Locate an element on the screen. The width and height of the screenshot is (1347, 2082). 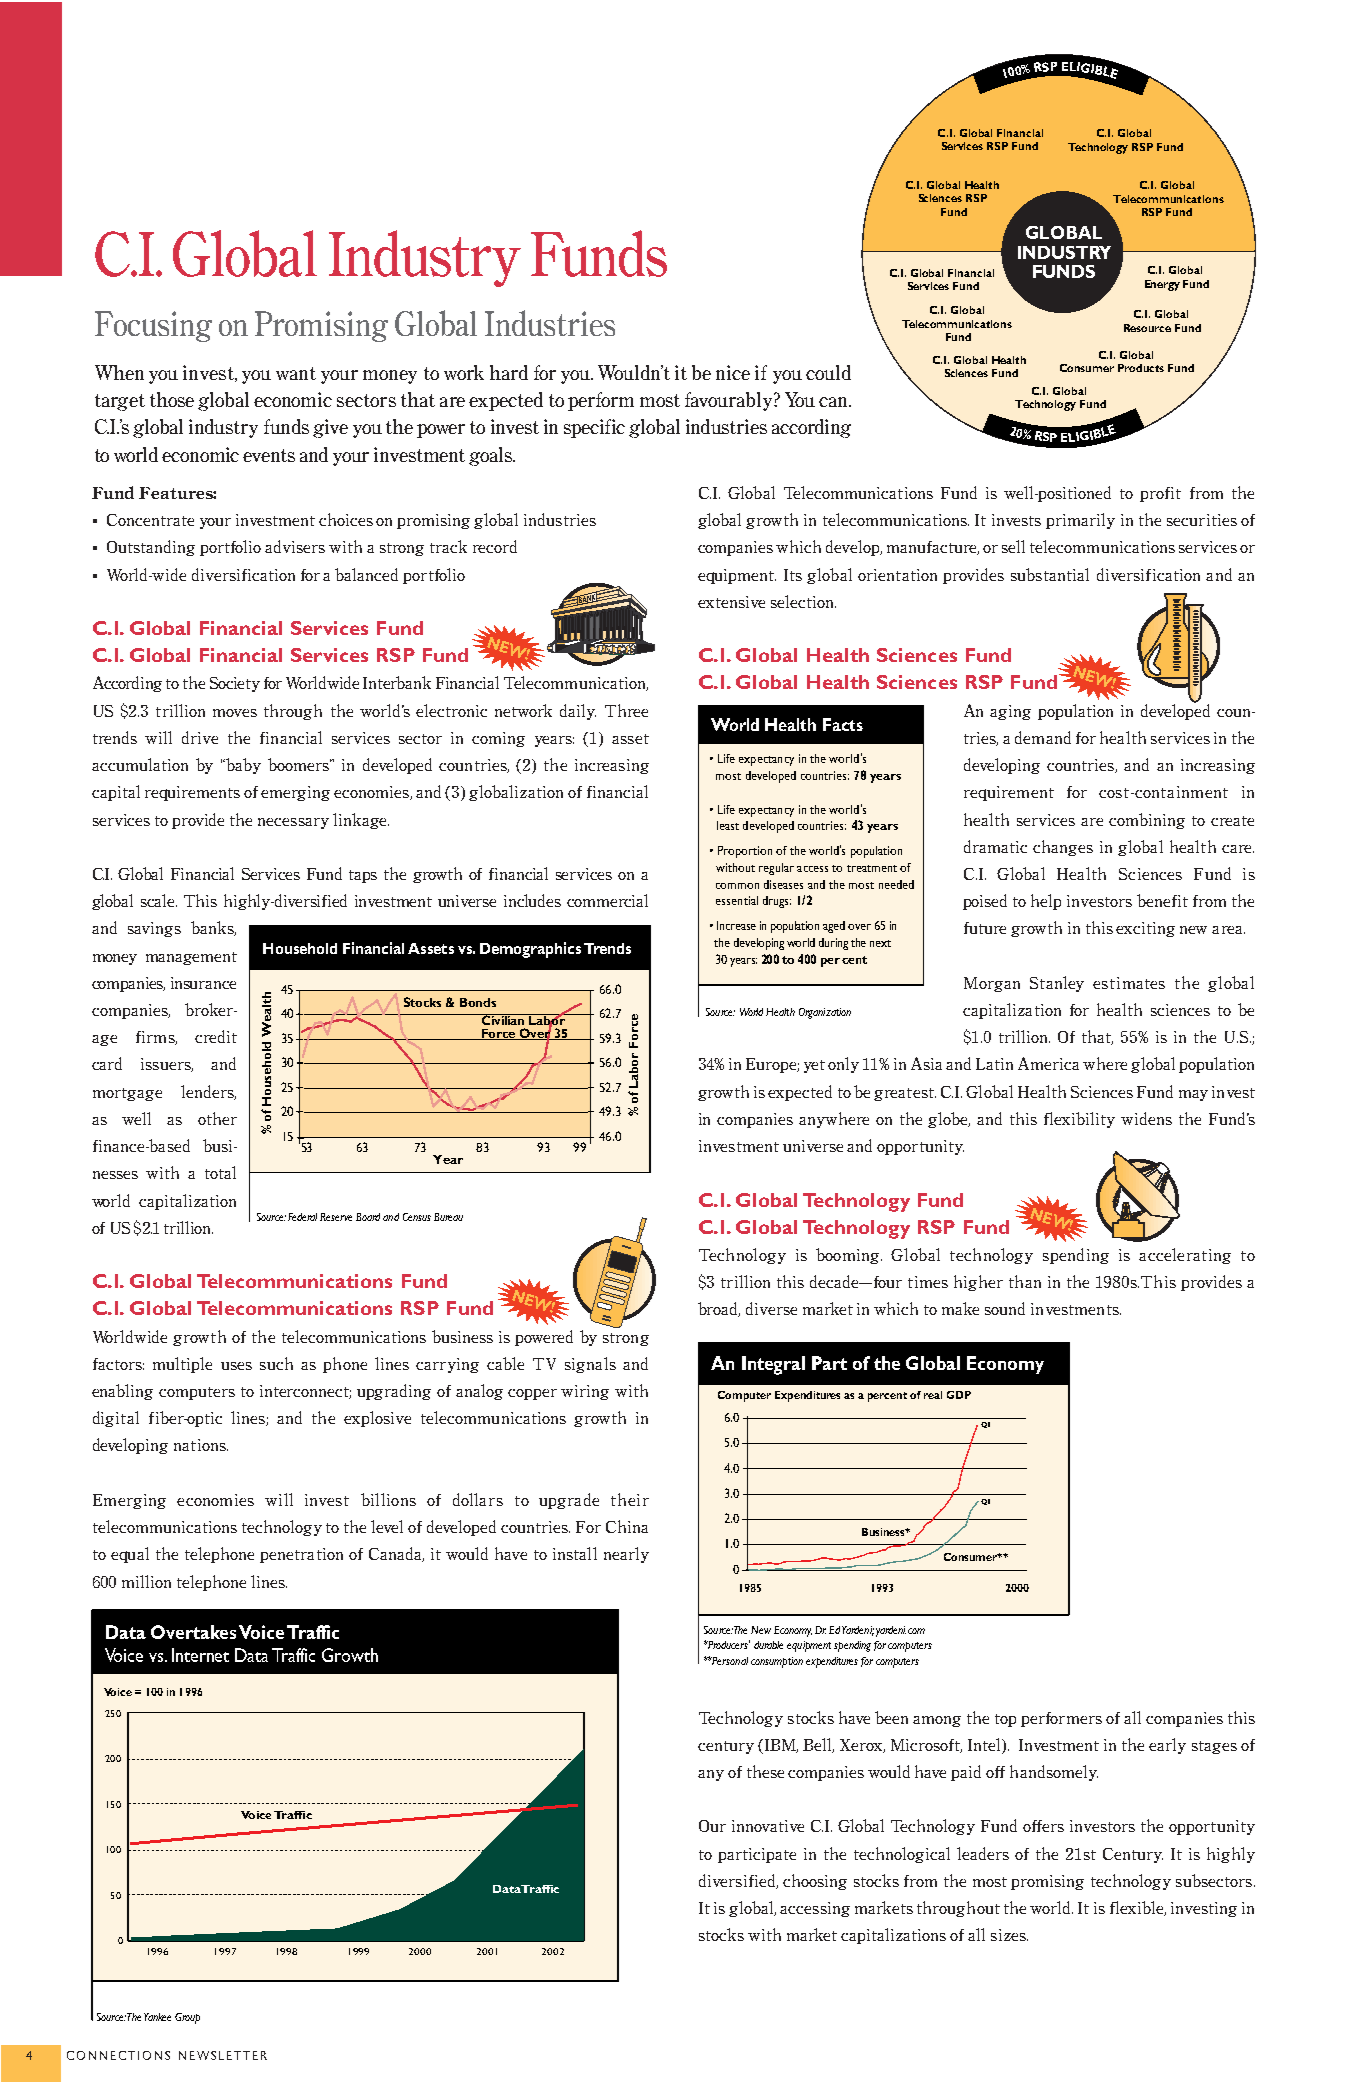
scale is located at coordinates (159, 900).
